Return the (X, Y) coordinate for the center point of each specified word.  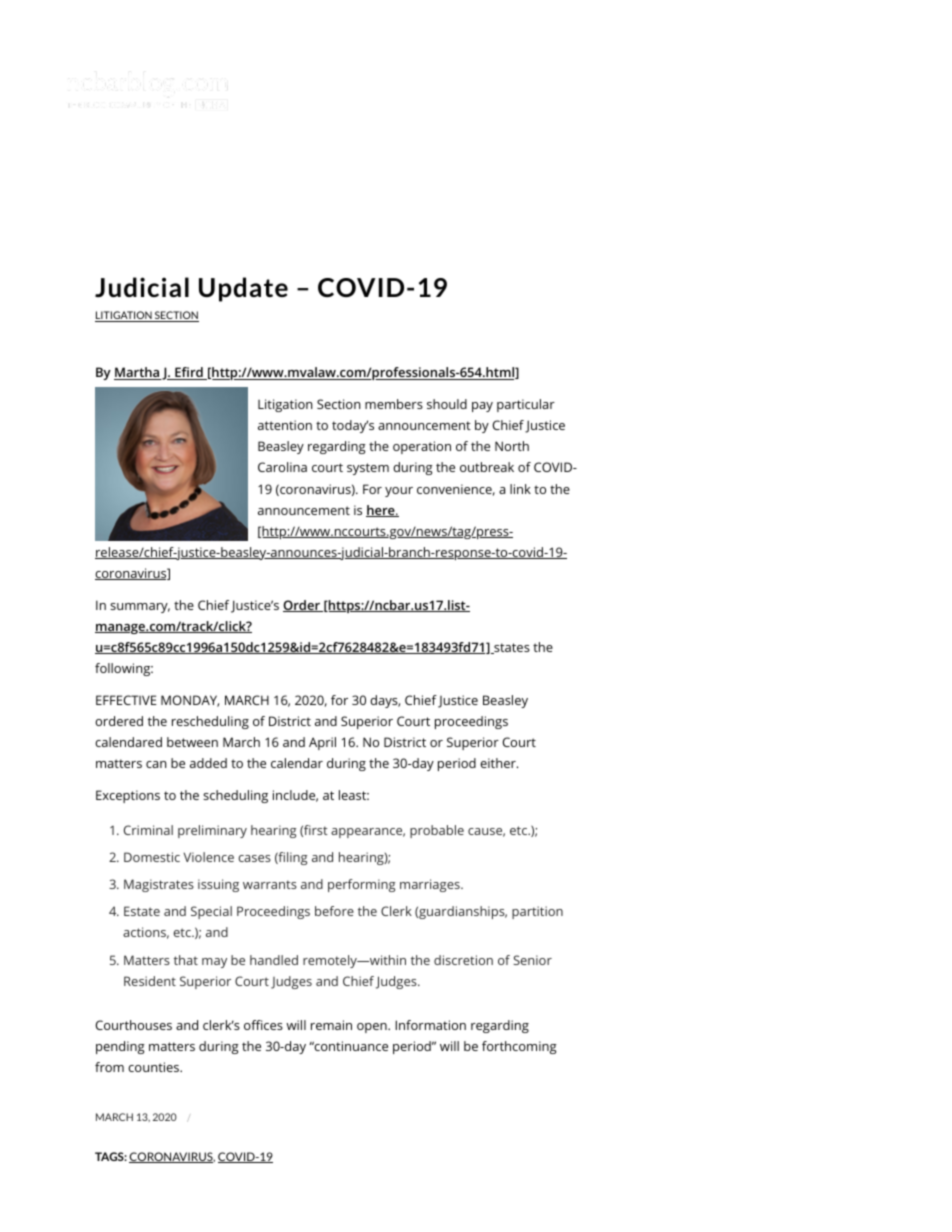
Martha (137, 373)
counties (154, 1067)
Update (243, 289)
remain (331, 1025)
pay (482, 407)
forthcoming (519, 1047)
